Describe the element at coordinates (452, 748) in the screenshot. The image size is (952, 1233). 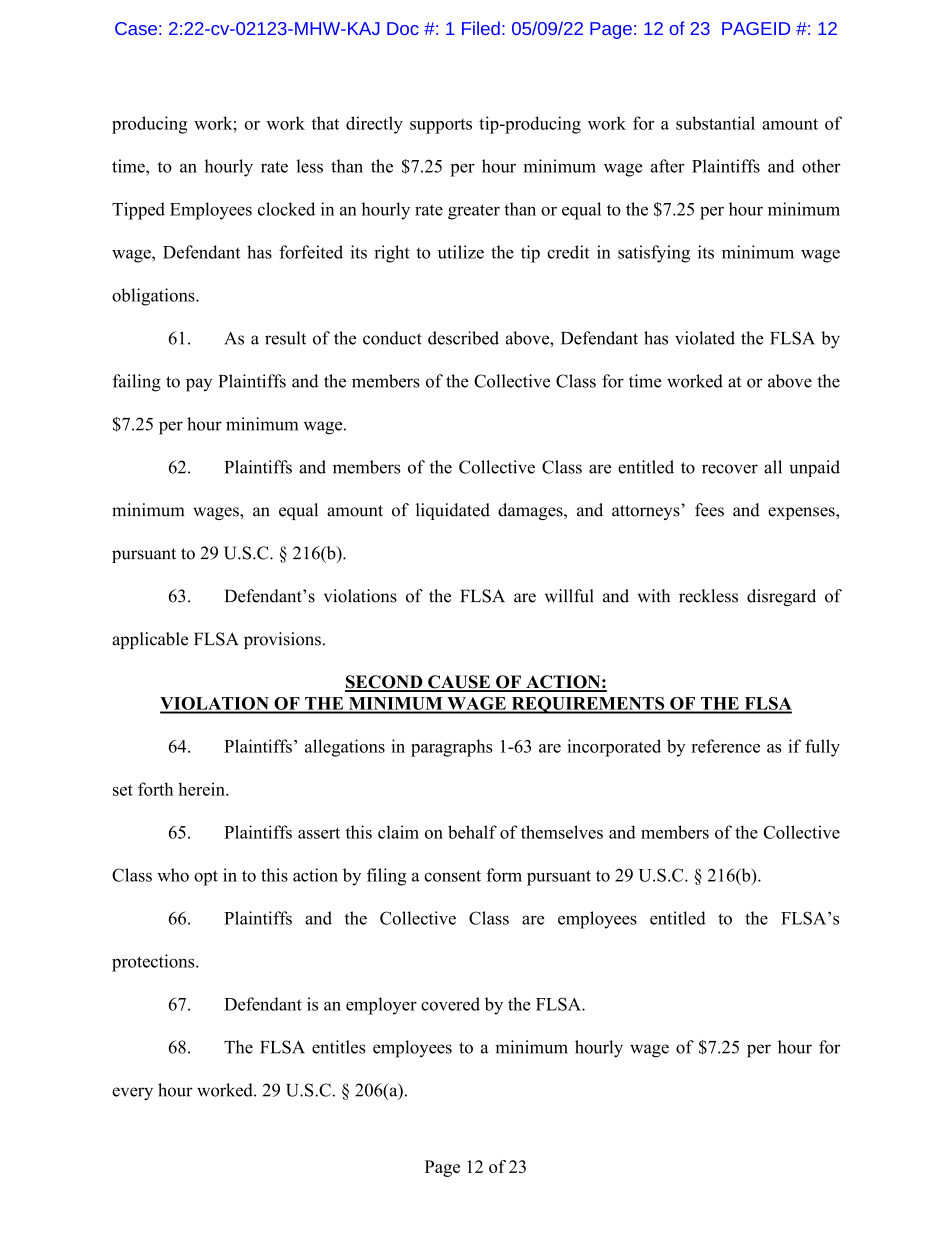
I see `paragraphs` at that location.
